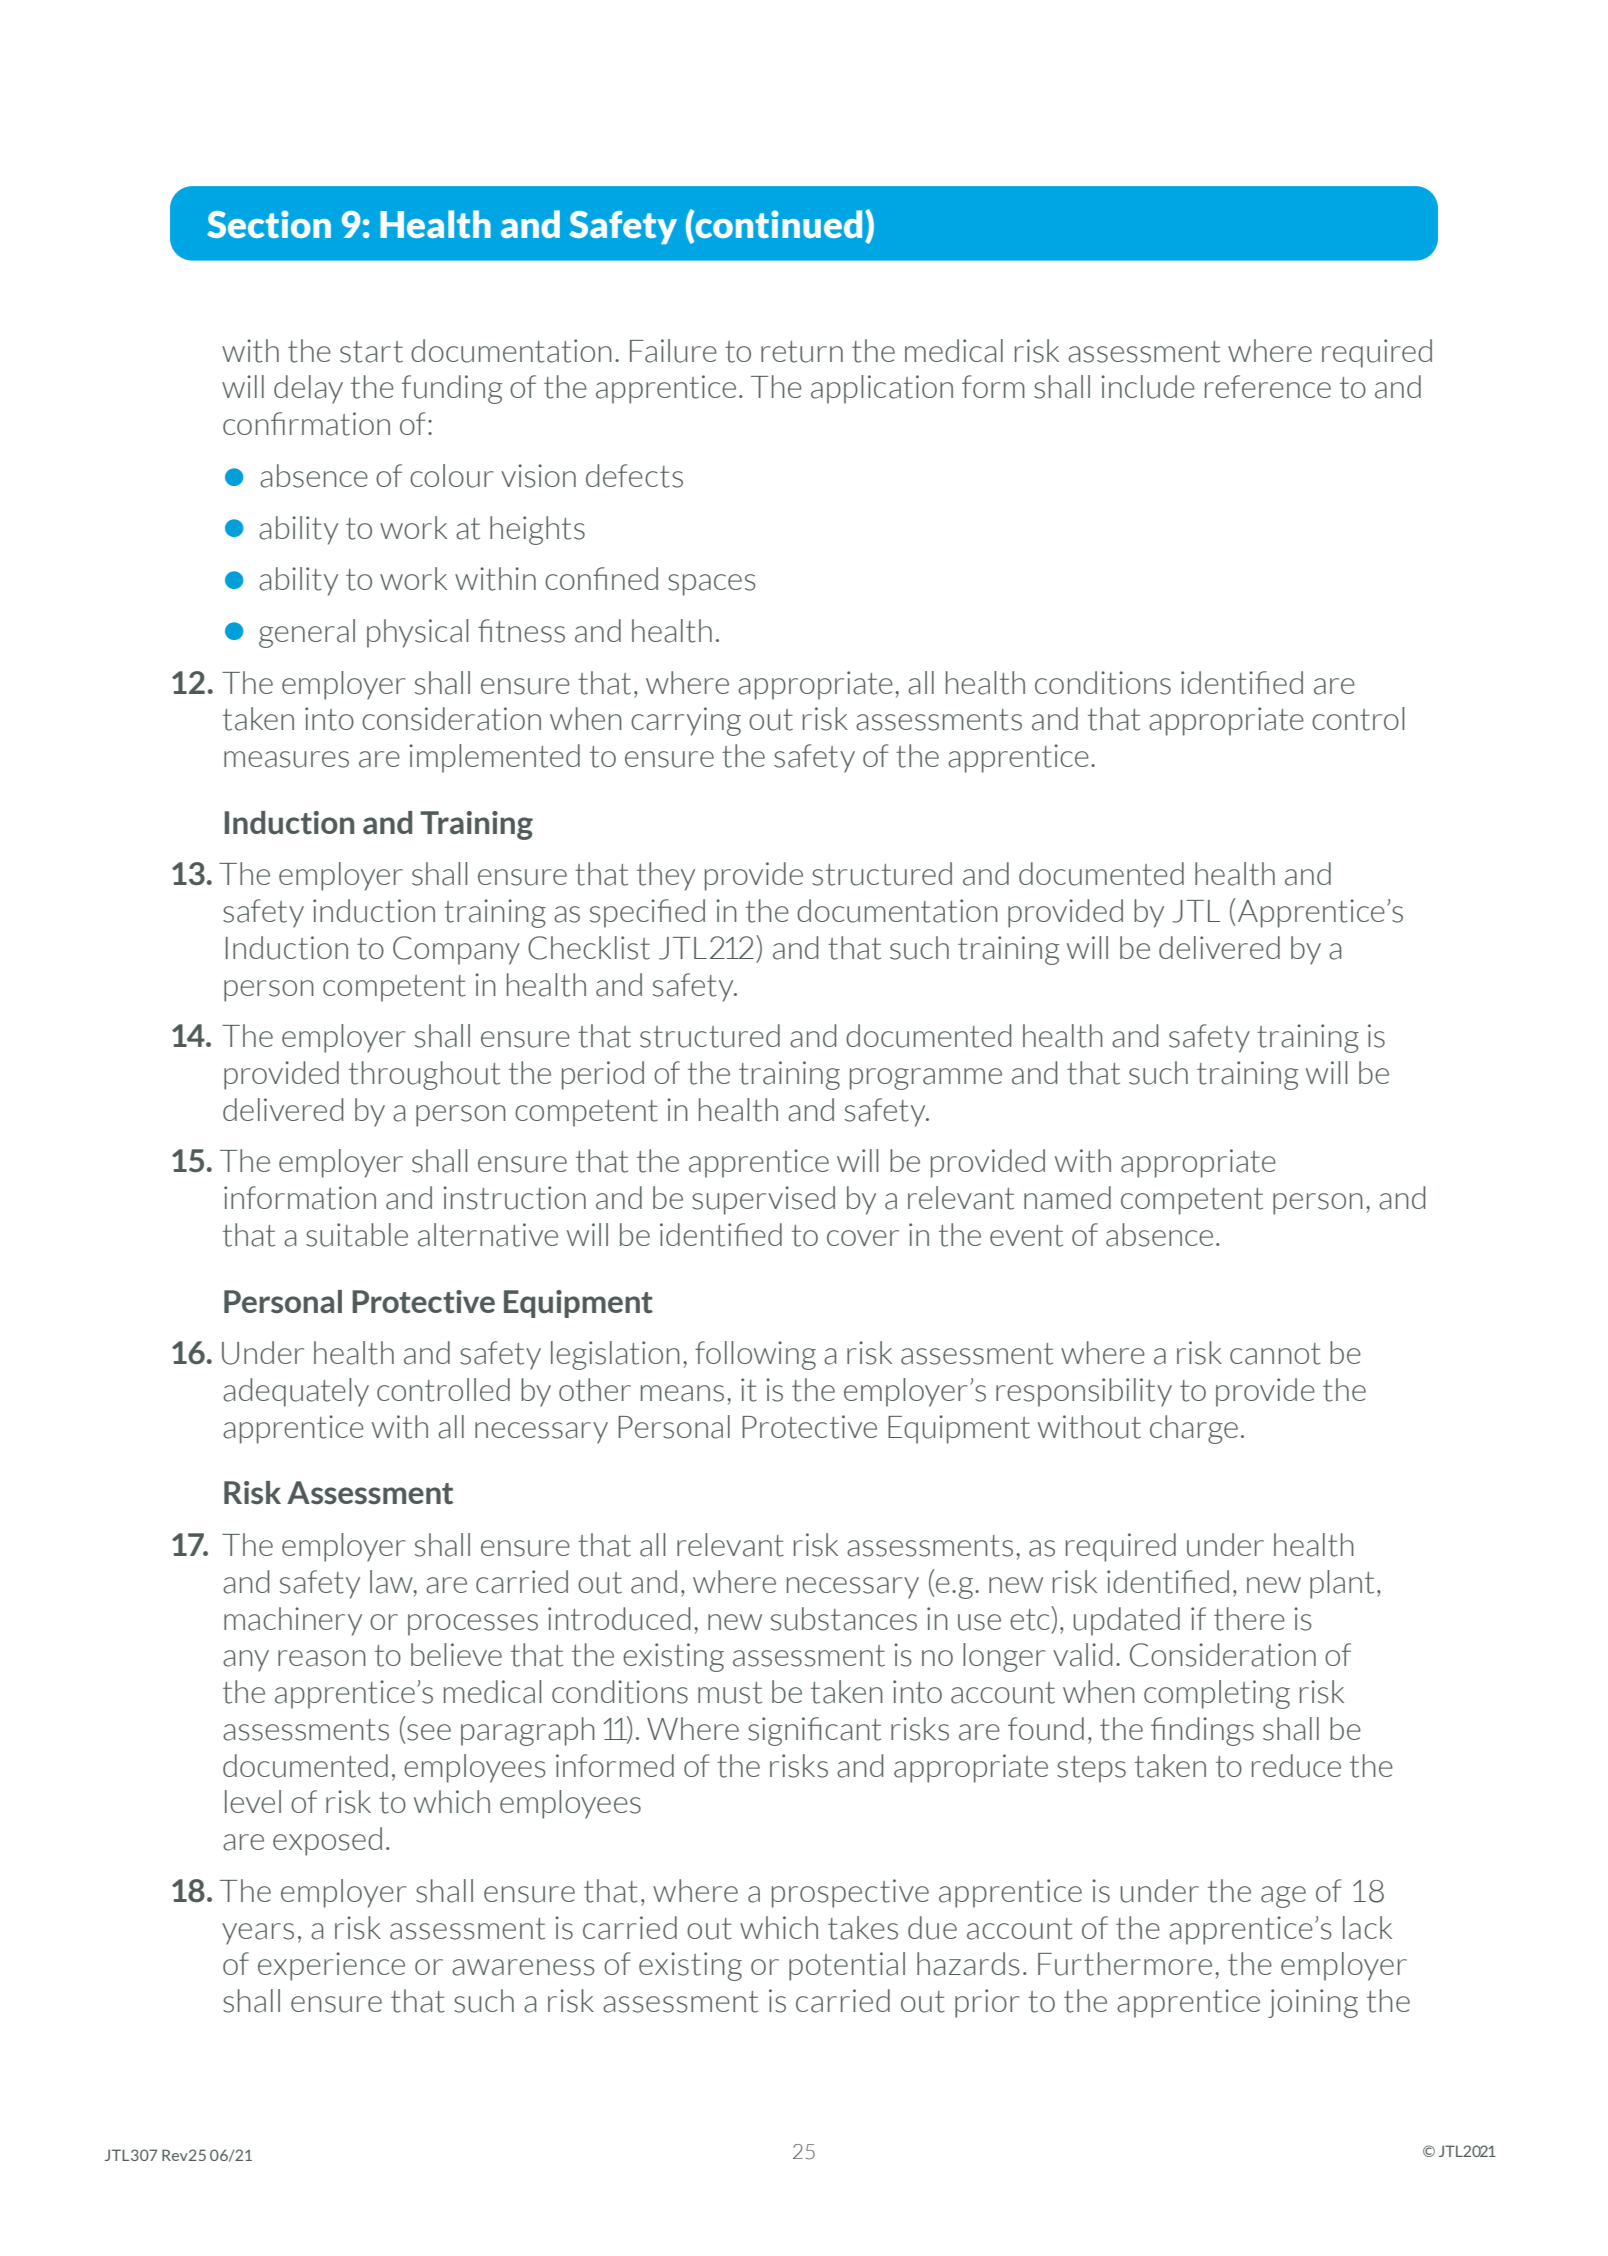 This page has height=2256, width=1608. I want to click on named, so click(1067, 1198).
